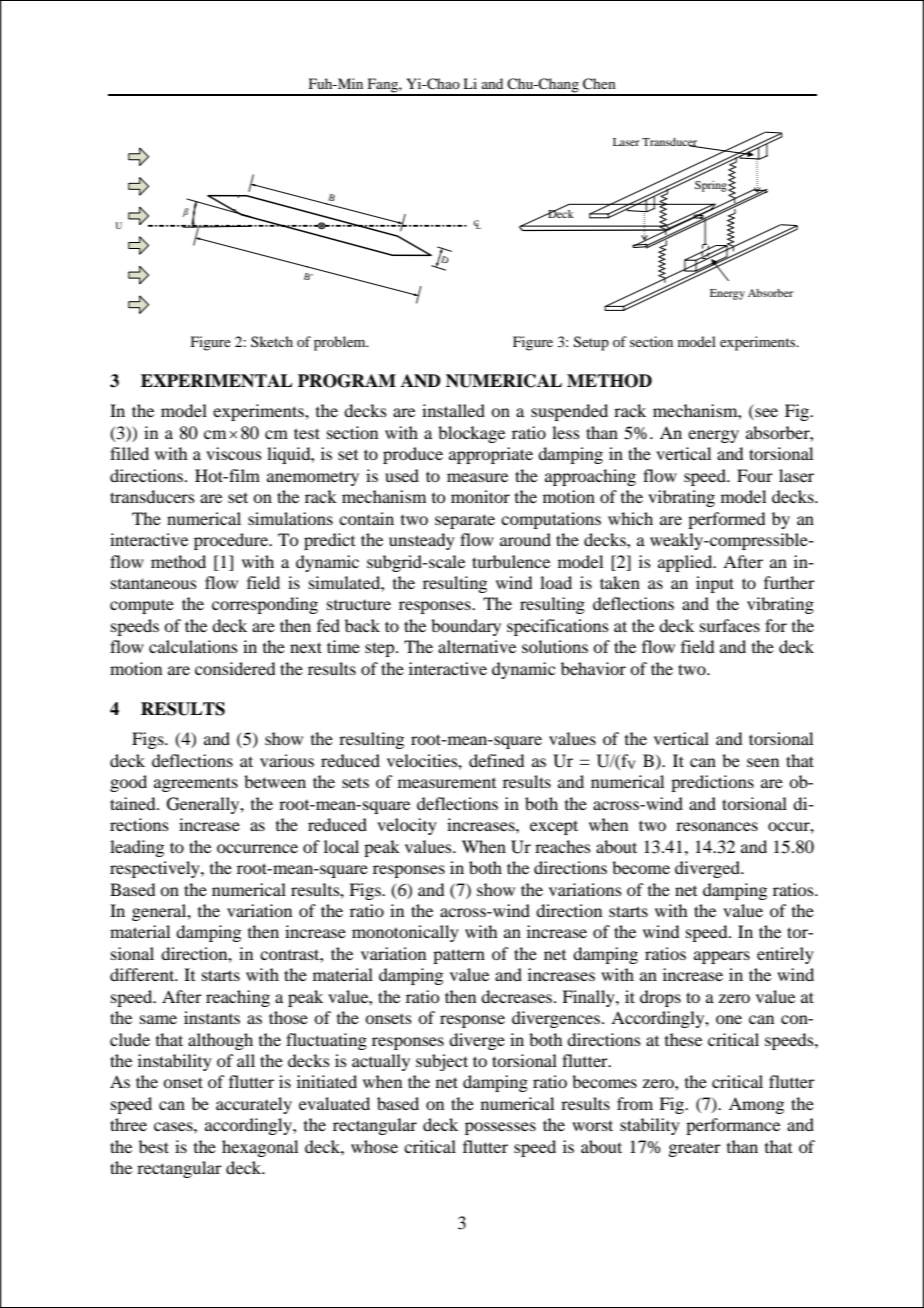  Describe the element at coordinates (254, 1105) in the screenshot. I see `accurately` at that location.
